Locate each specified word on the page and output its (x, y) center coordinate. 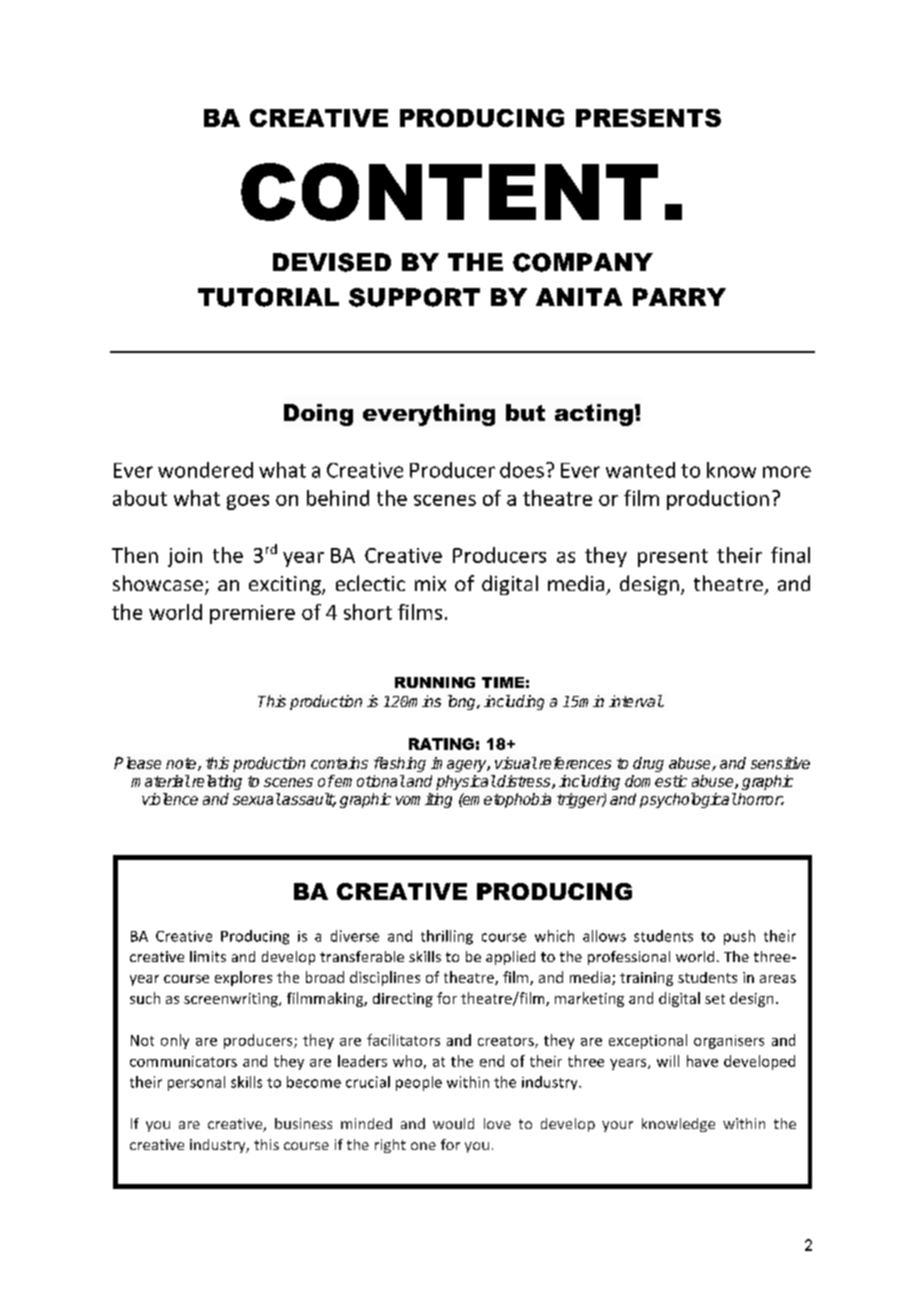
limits (208, 956)
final (790, 555)
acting (594, 415)
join (185, 557)
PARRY (679, 297)
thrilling (447, 937)
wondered (205, 470)
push (739, 937)
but (525, 412)
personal (196, 1083)
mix (430, 583)
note (182, 764)
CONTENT (449, 192)
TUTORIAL (268, 297)
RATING (441, 744)
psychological (688, 800)
